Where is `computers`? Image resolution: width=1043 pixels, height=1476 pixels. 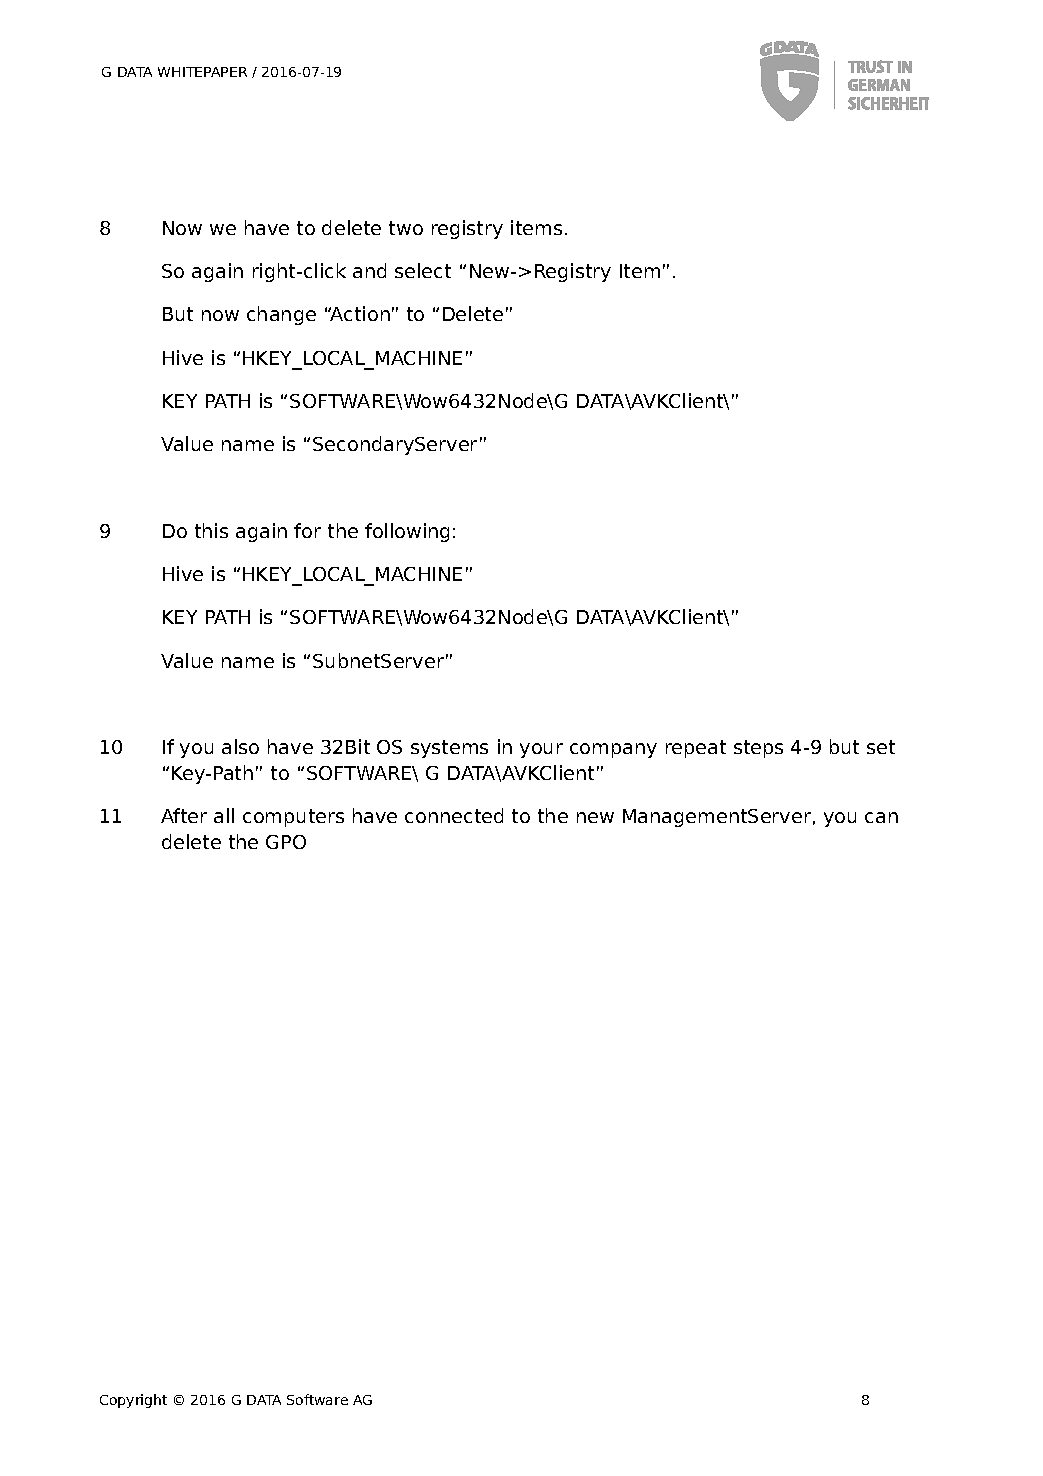 computers is located at coordinates (293, 818).
